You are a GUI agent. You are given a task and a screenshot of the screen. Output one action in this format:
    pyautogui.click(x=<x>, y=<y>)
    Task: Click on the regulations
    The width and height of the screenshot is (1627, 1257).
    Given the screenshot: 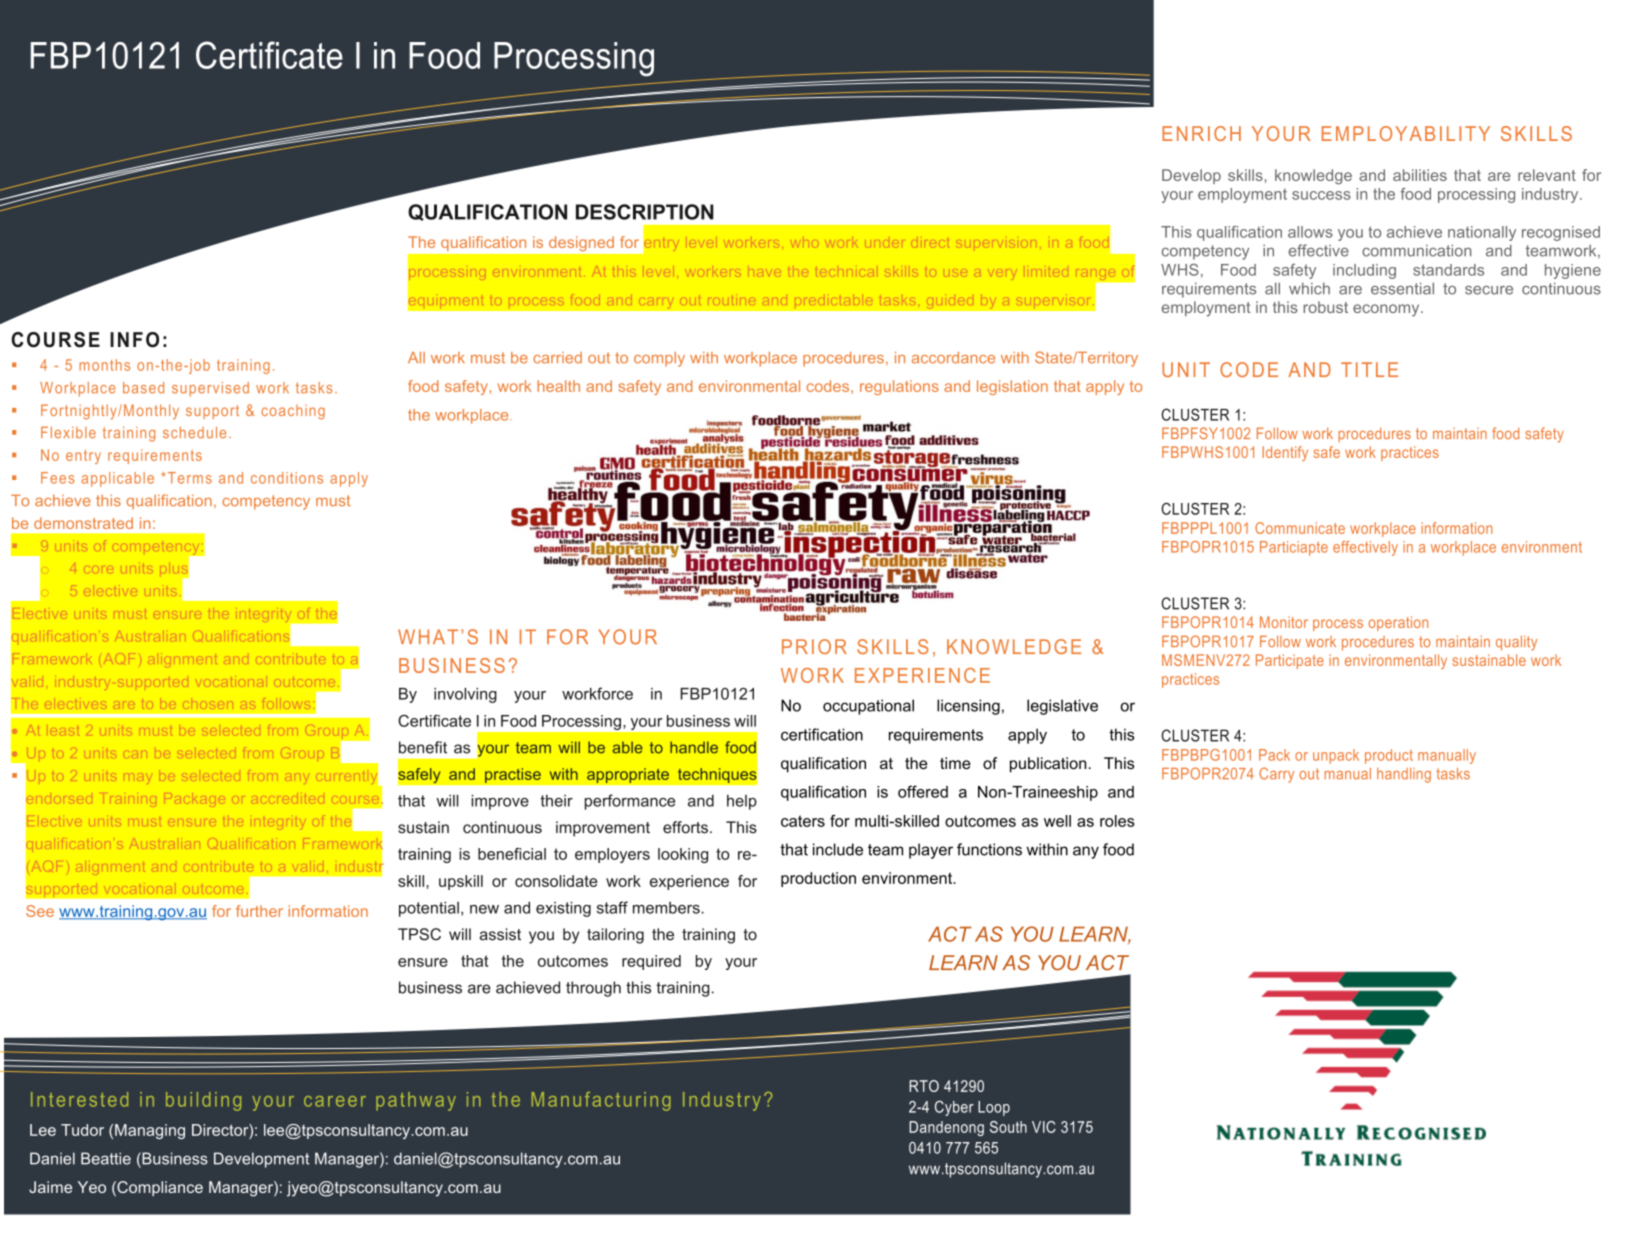 What is the action you would take?
    pyautogui.click(x=899, y=387)
